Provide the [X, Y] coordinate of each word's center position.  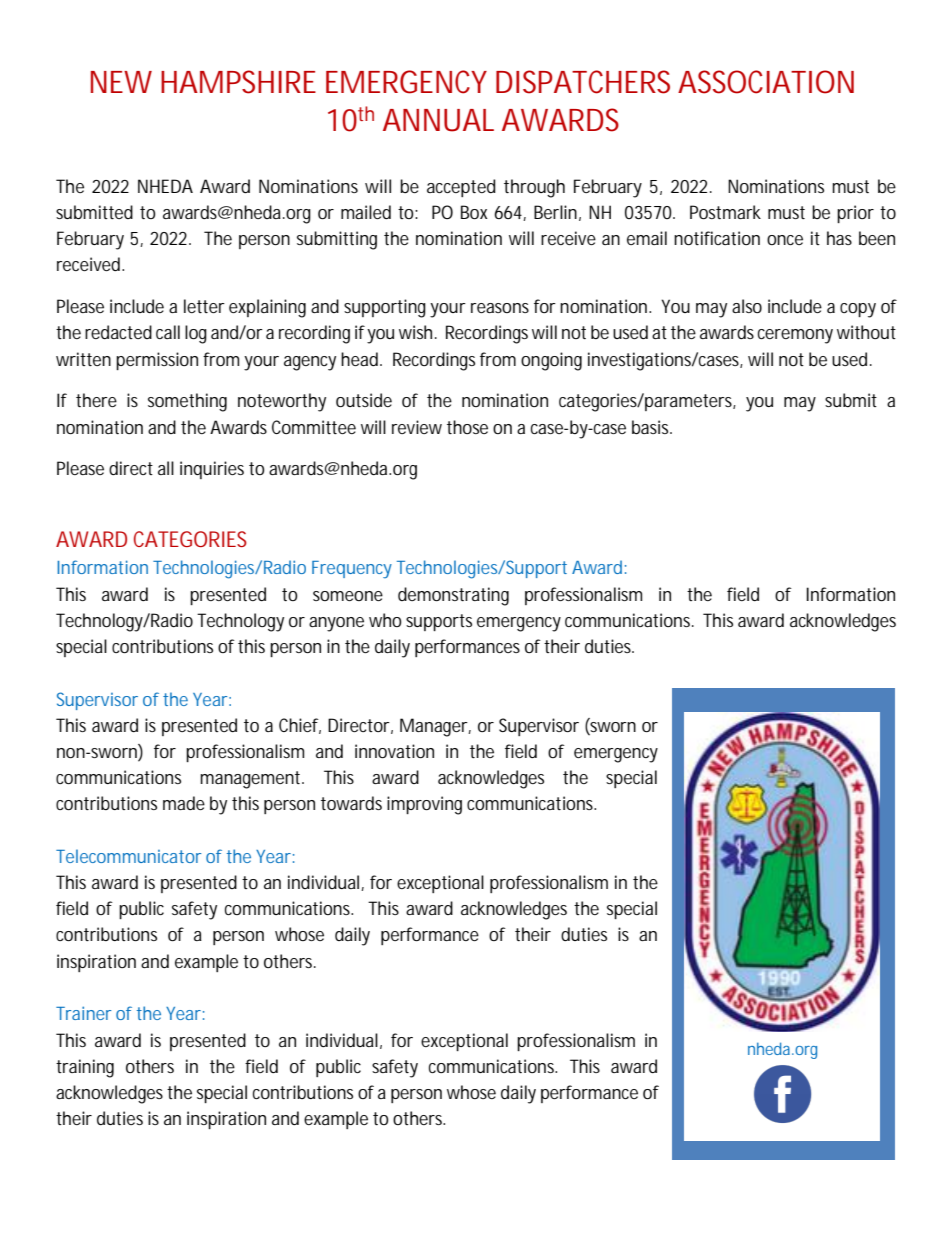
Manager [435, 727]
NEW [121, 82]
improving [424, 805]
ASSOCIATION [766, 82]
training [85, 1068]
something [187, 402]
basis [652, 427]
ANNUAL [438, 120]
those [467, 427]
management [252, 780]
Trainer [83, 1013]
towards [351, 803]
